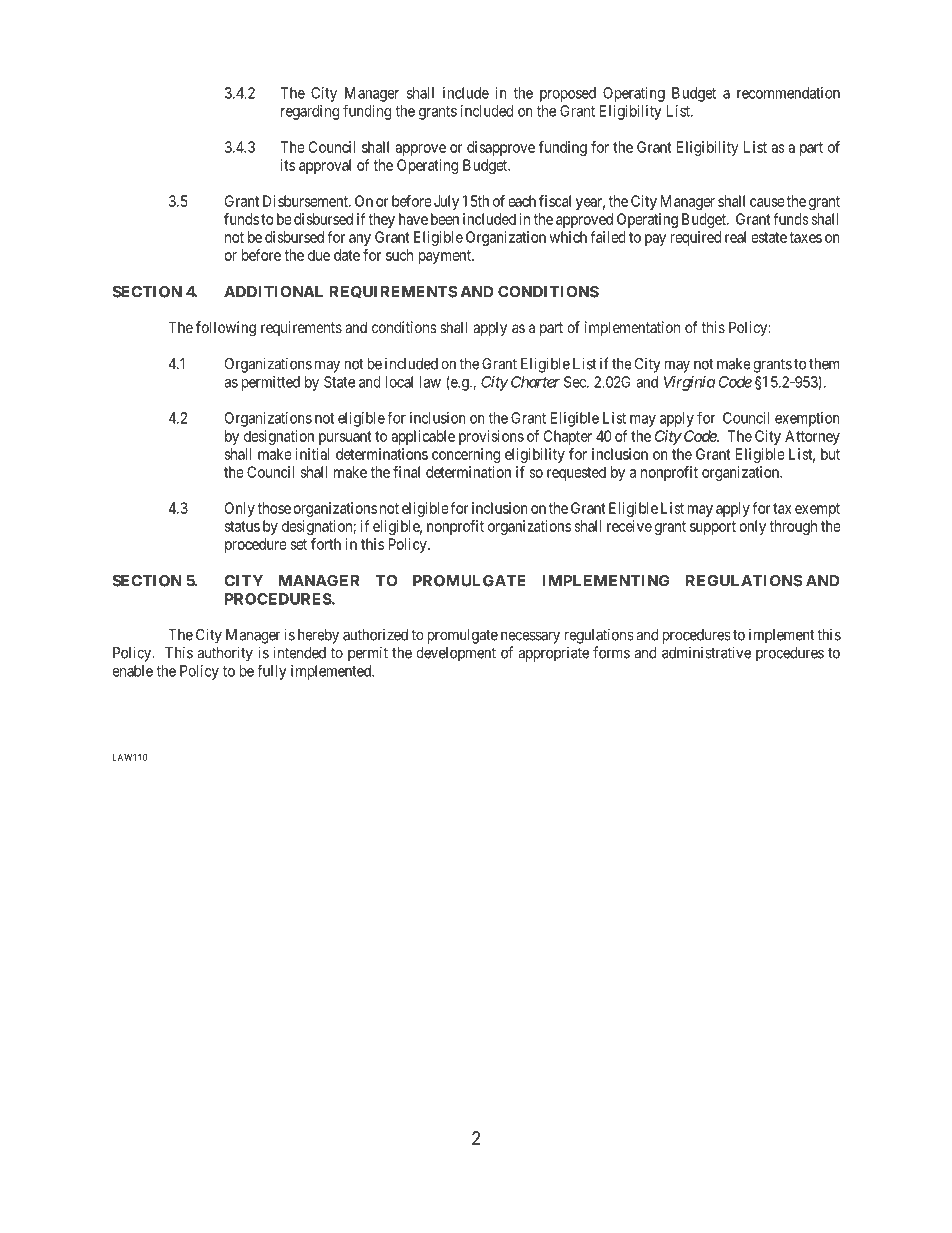  I want to click on real, so click(735, 237).
